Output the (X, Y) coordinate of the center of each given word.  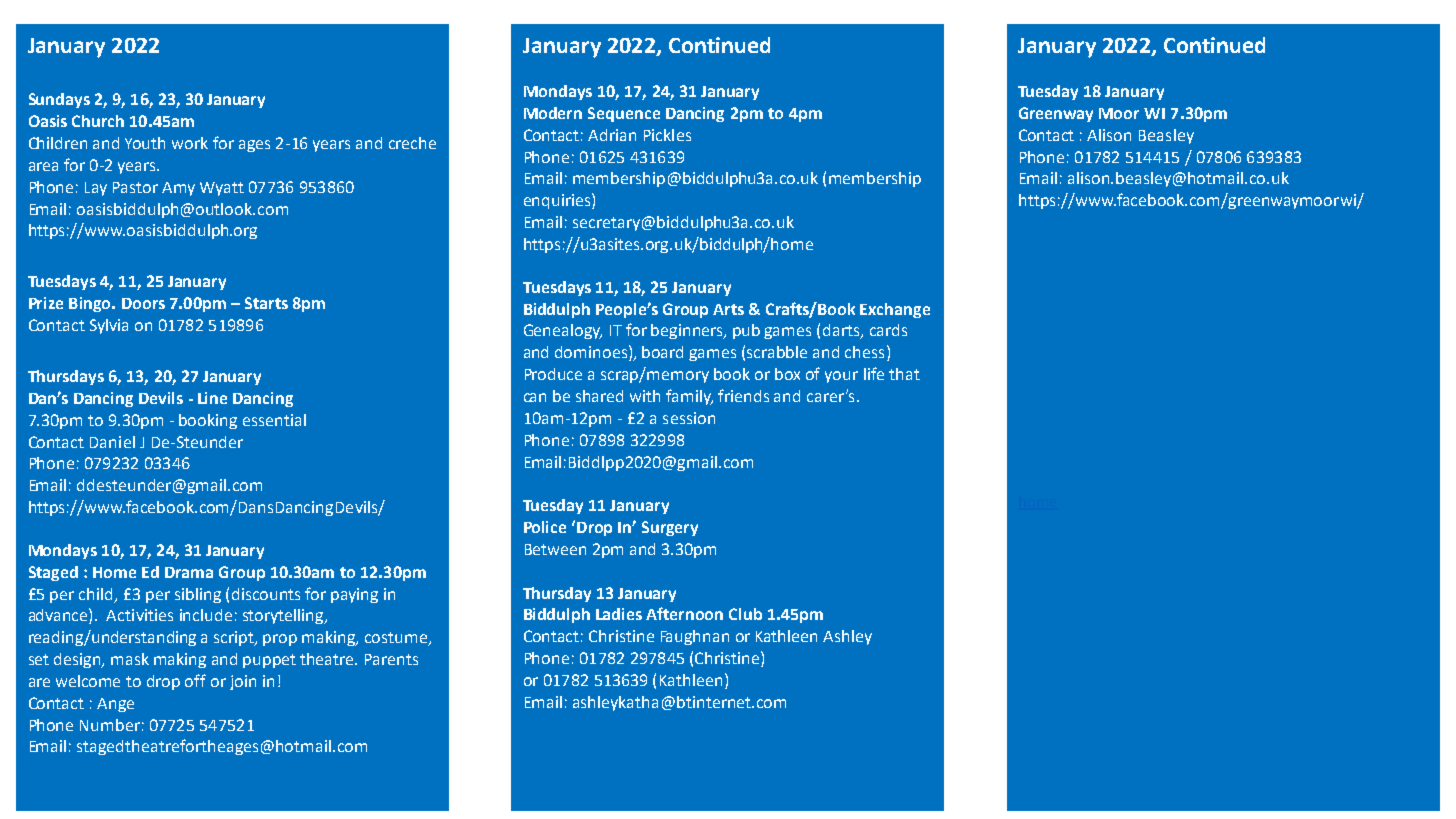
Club (745, 614)
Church (98, 121)
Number (110, 725)
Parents (391, 659)
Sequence (624, 114)
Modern (553, 113)
